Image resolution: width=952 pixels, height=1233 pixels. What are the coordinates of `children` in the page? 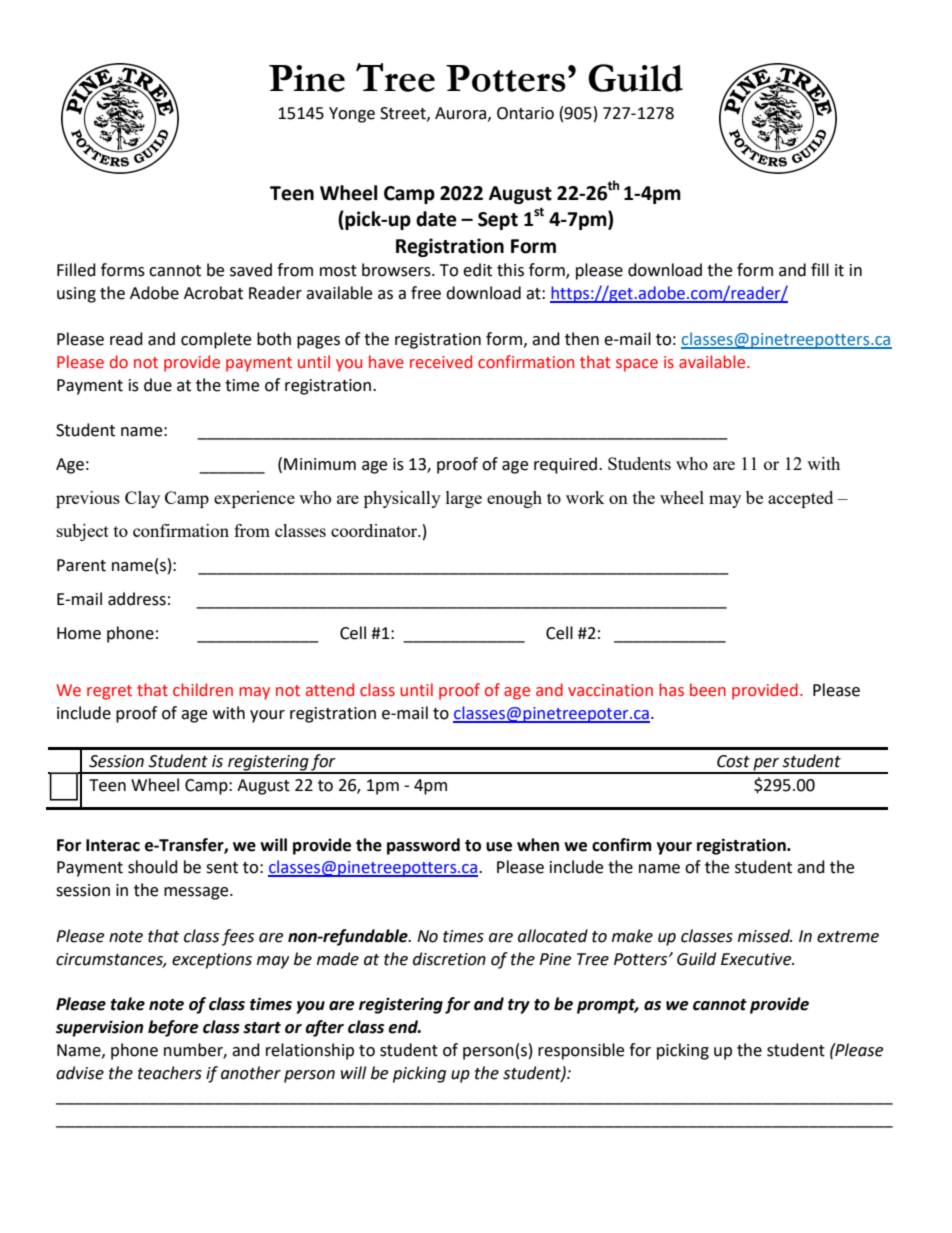 It's located at (203, 690).
